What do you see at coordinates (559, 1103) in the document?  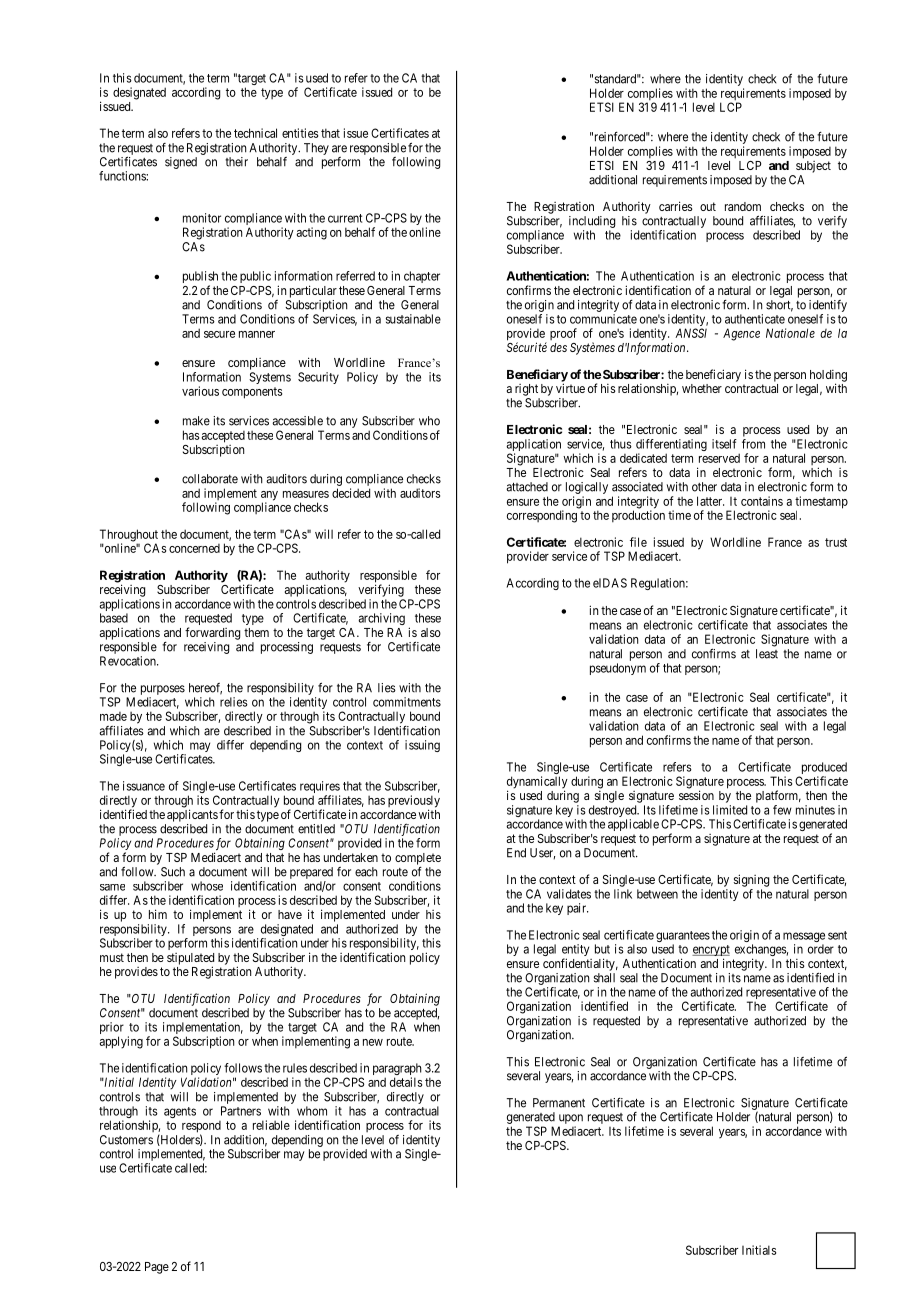 I see `Permanent` at bounding box center [559, 1103].
